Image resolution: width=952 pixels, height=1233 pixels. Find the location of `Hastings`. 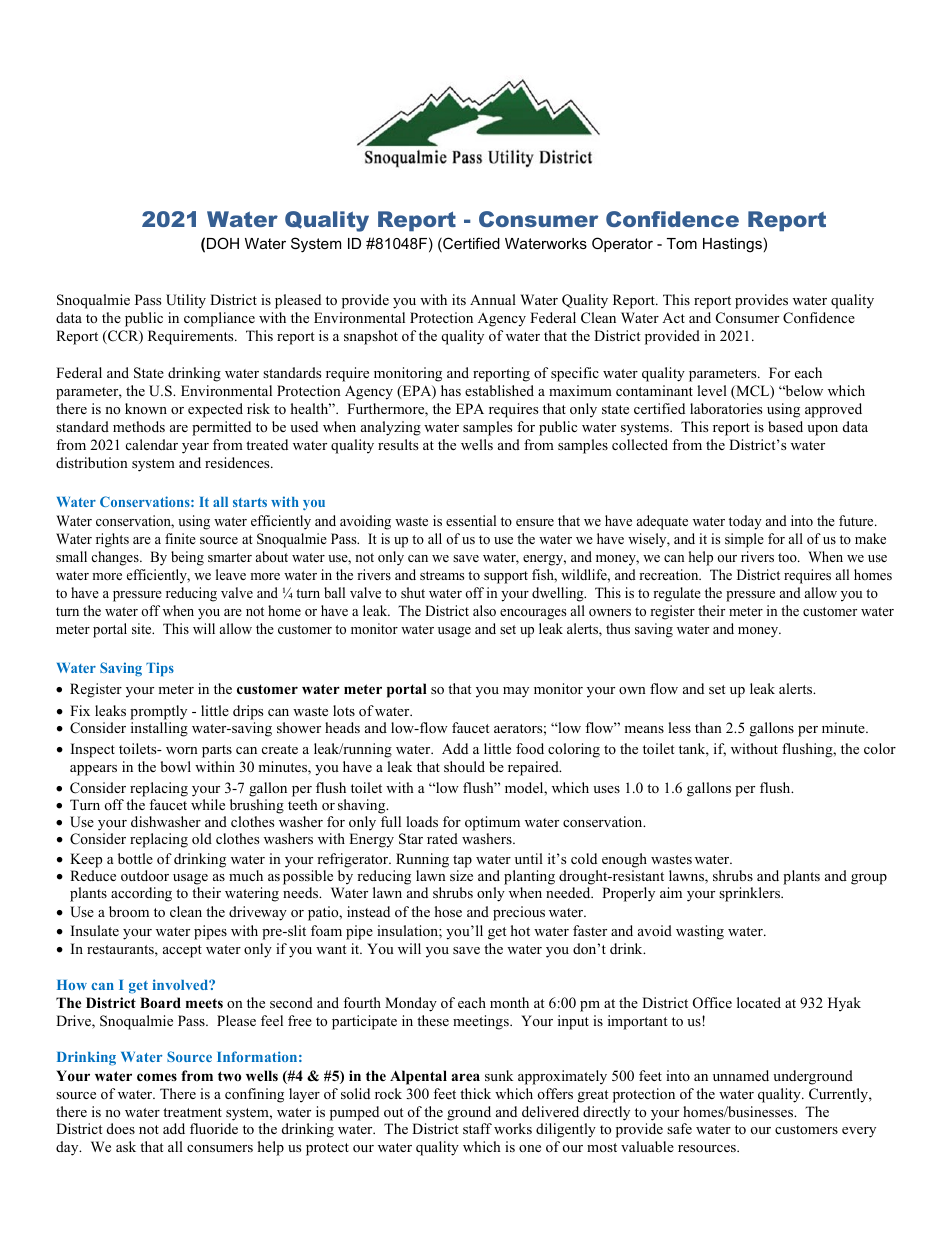

Hastings is located at coordinates (732, 245).
